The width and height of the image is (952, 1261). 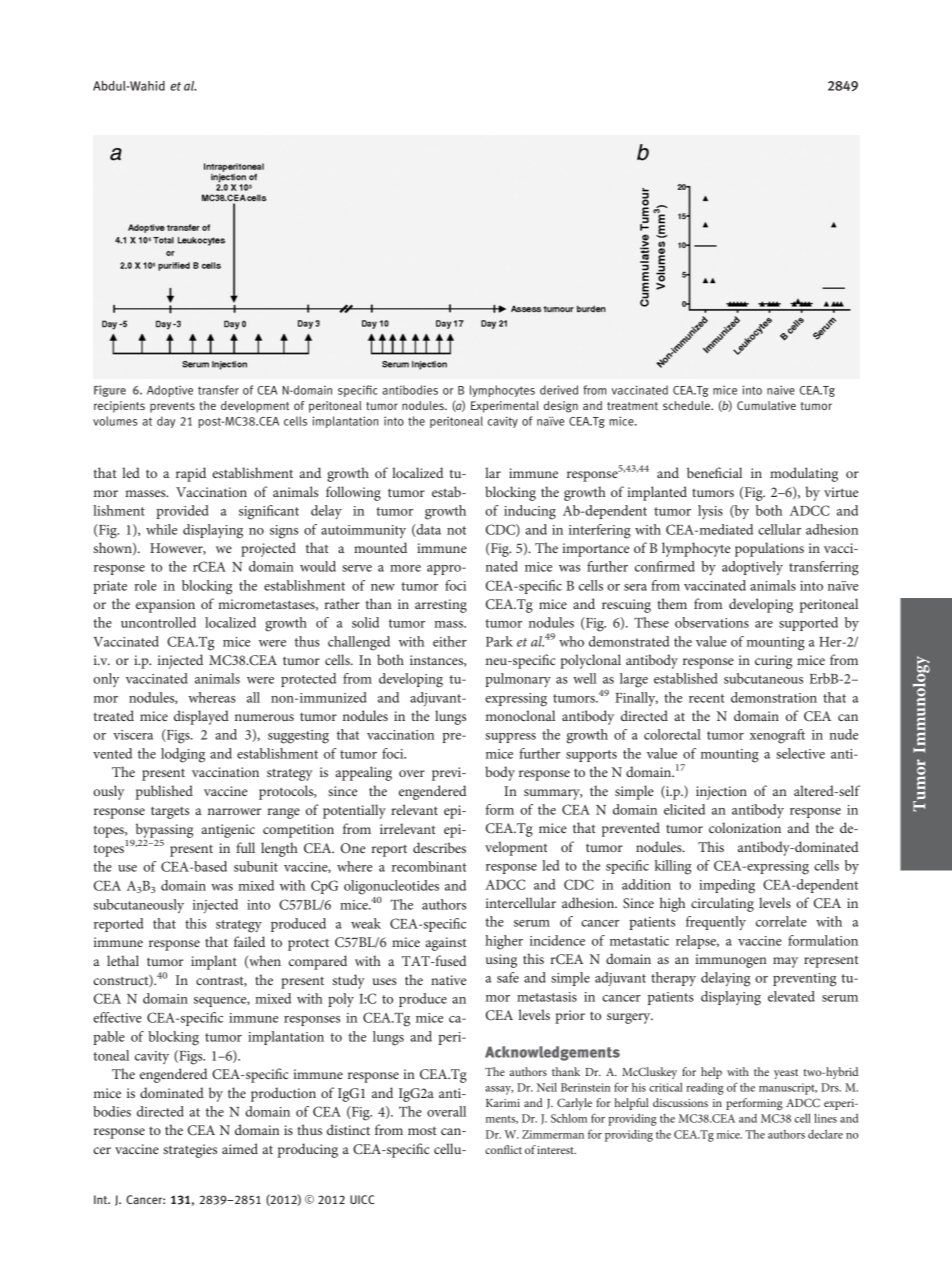 I want to click on declare, so click(x=825, y=1134).
